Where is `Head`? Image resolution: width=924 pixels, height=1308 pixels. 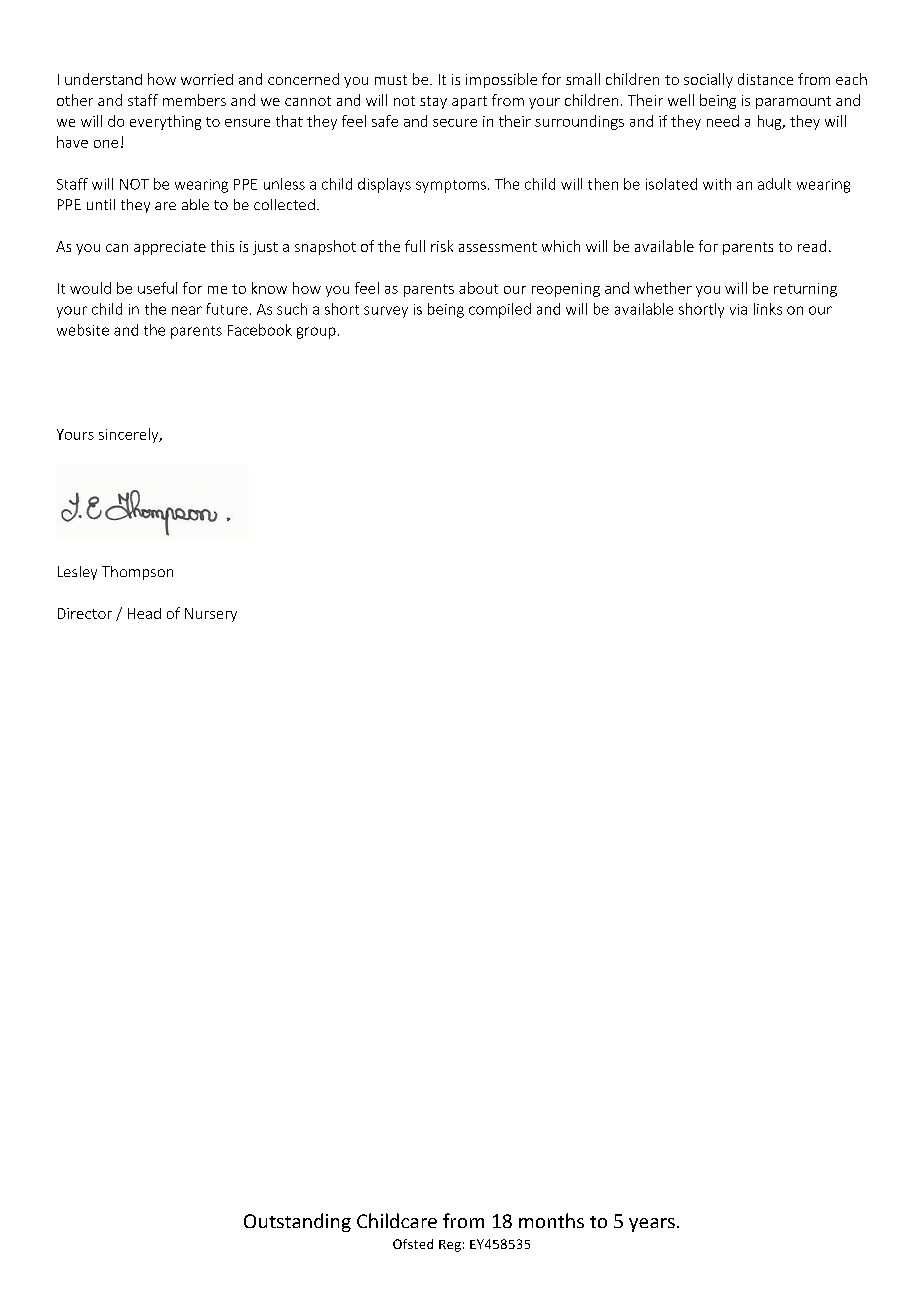
Head is located at coordinates (144, 613).
